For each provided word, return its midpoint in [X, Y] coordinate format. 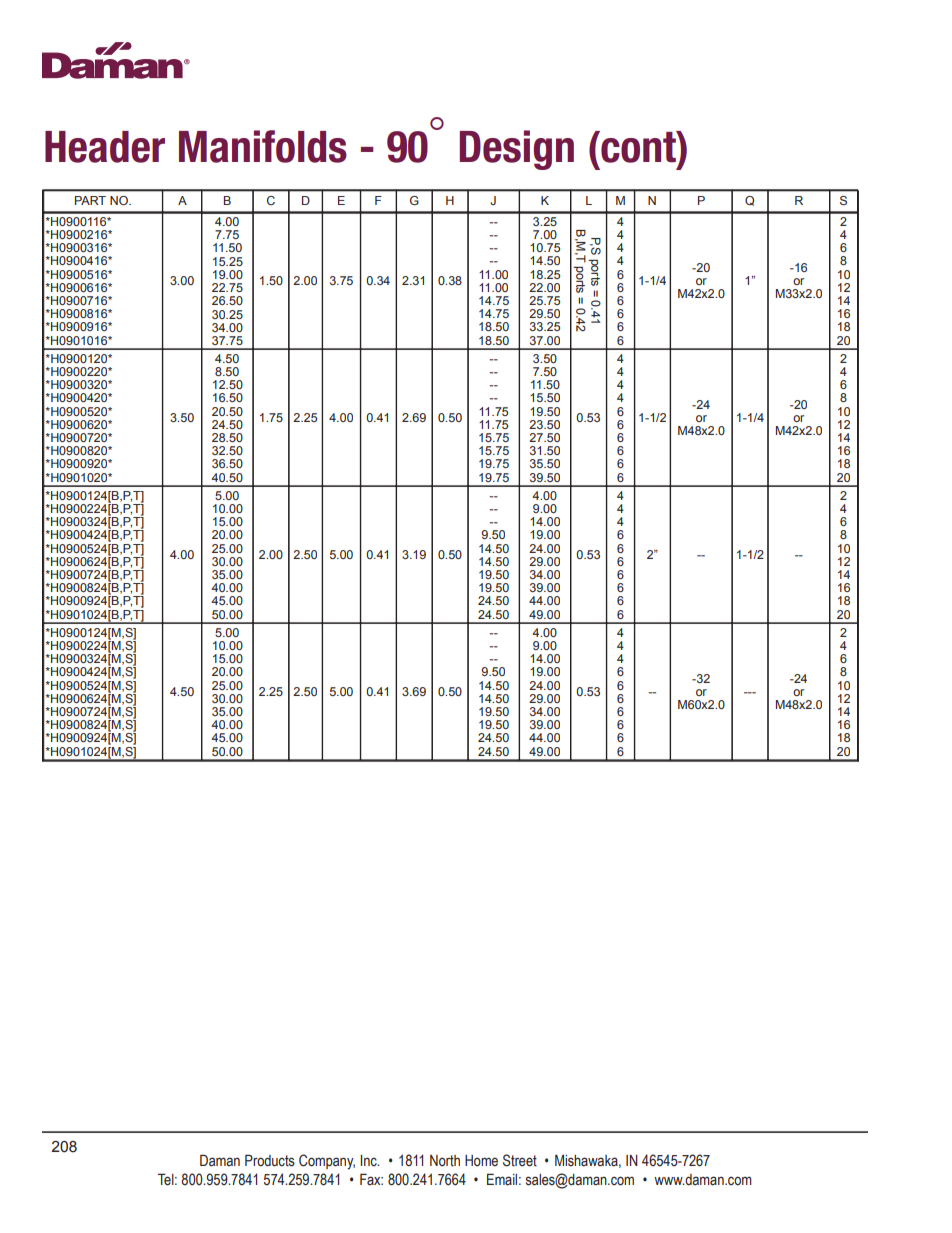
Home [481, 1161]
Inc [369, 1160]
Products [270, 1160]
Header [105, 147]
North [445, 1161]
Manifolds [263, 146]
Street [520, 1160]
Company [327, 1162]
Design [516, 150]
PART [90, 200]
